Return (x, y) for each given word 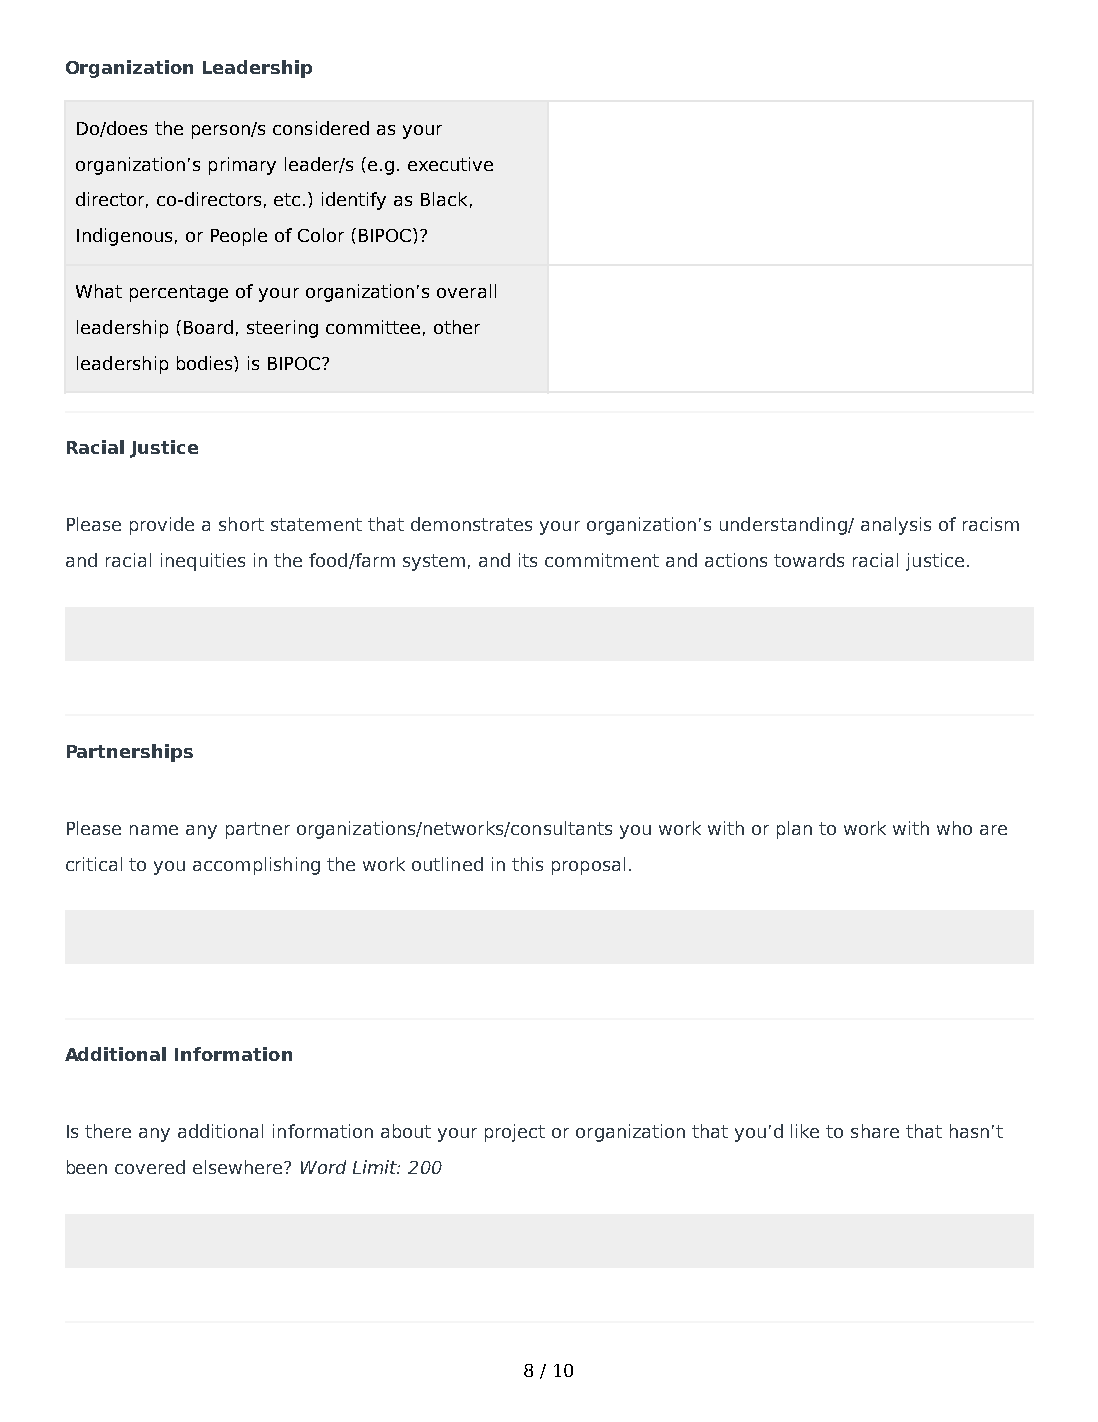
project (515, 1133)
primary (242, 166)
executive (450, 164)
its (528, 560)
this (527, 864)
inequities (203, 562)
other (457, 327)
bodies (206, 363)
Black (444, 199)
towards (809, 560)
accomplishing (256, 866)
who (954, 828)
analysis (896, 526)
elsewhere (239, 1167)
